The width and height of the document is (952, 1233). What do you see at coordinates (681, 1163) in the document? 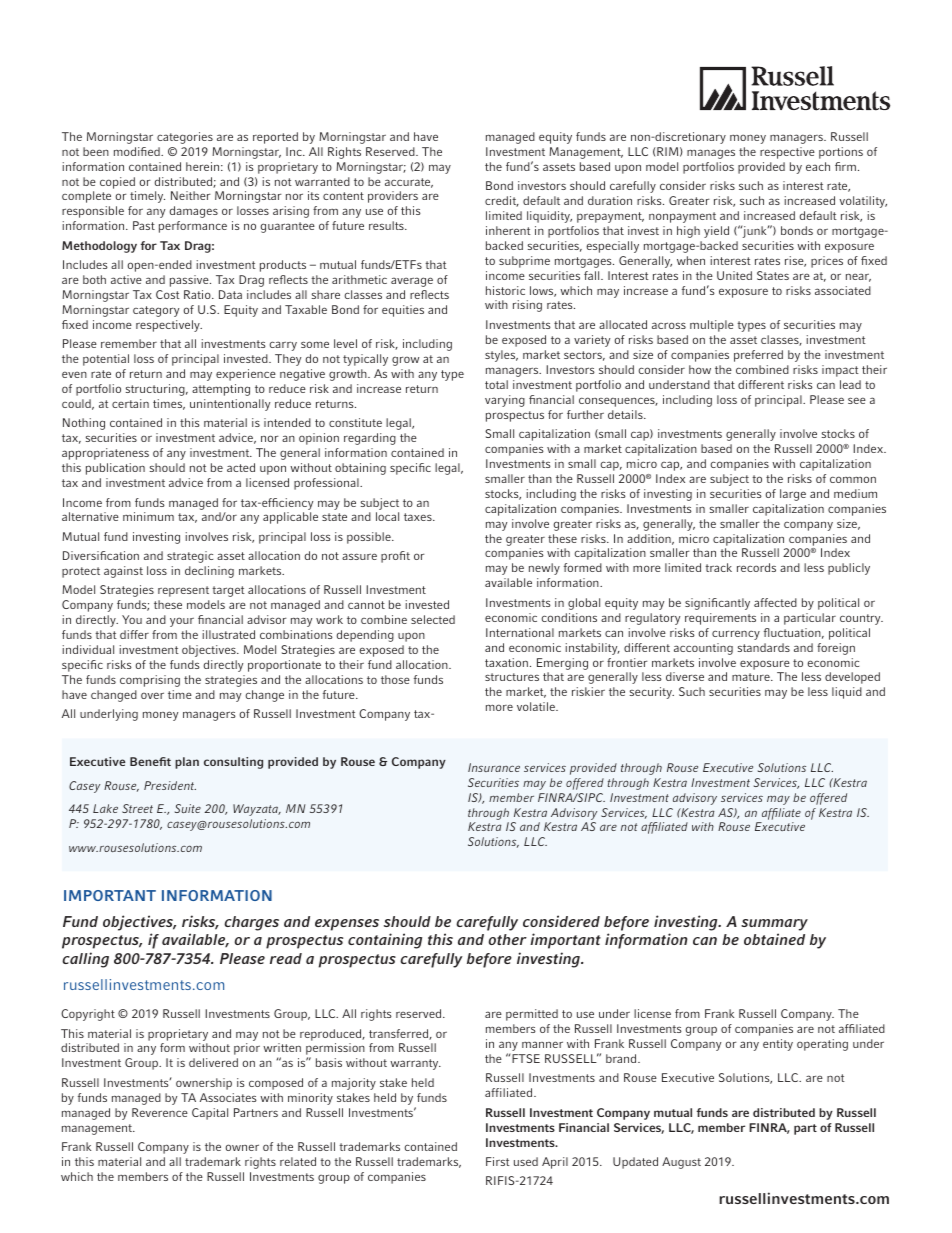
I see `August` at bounding box center [681, 1163].
